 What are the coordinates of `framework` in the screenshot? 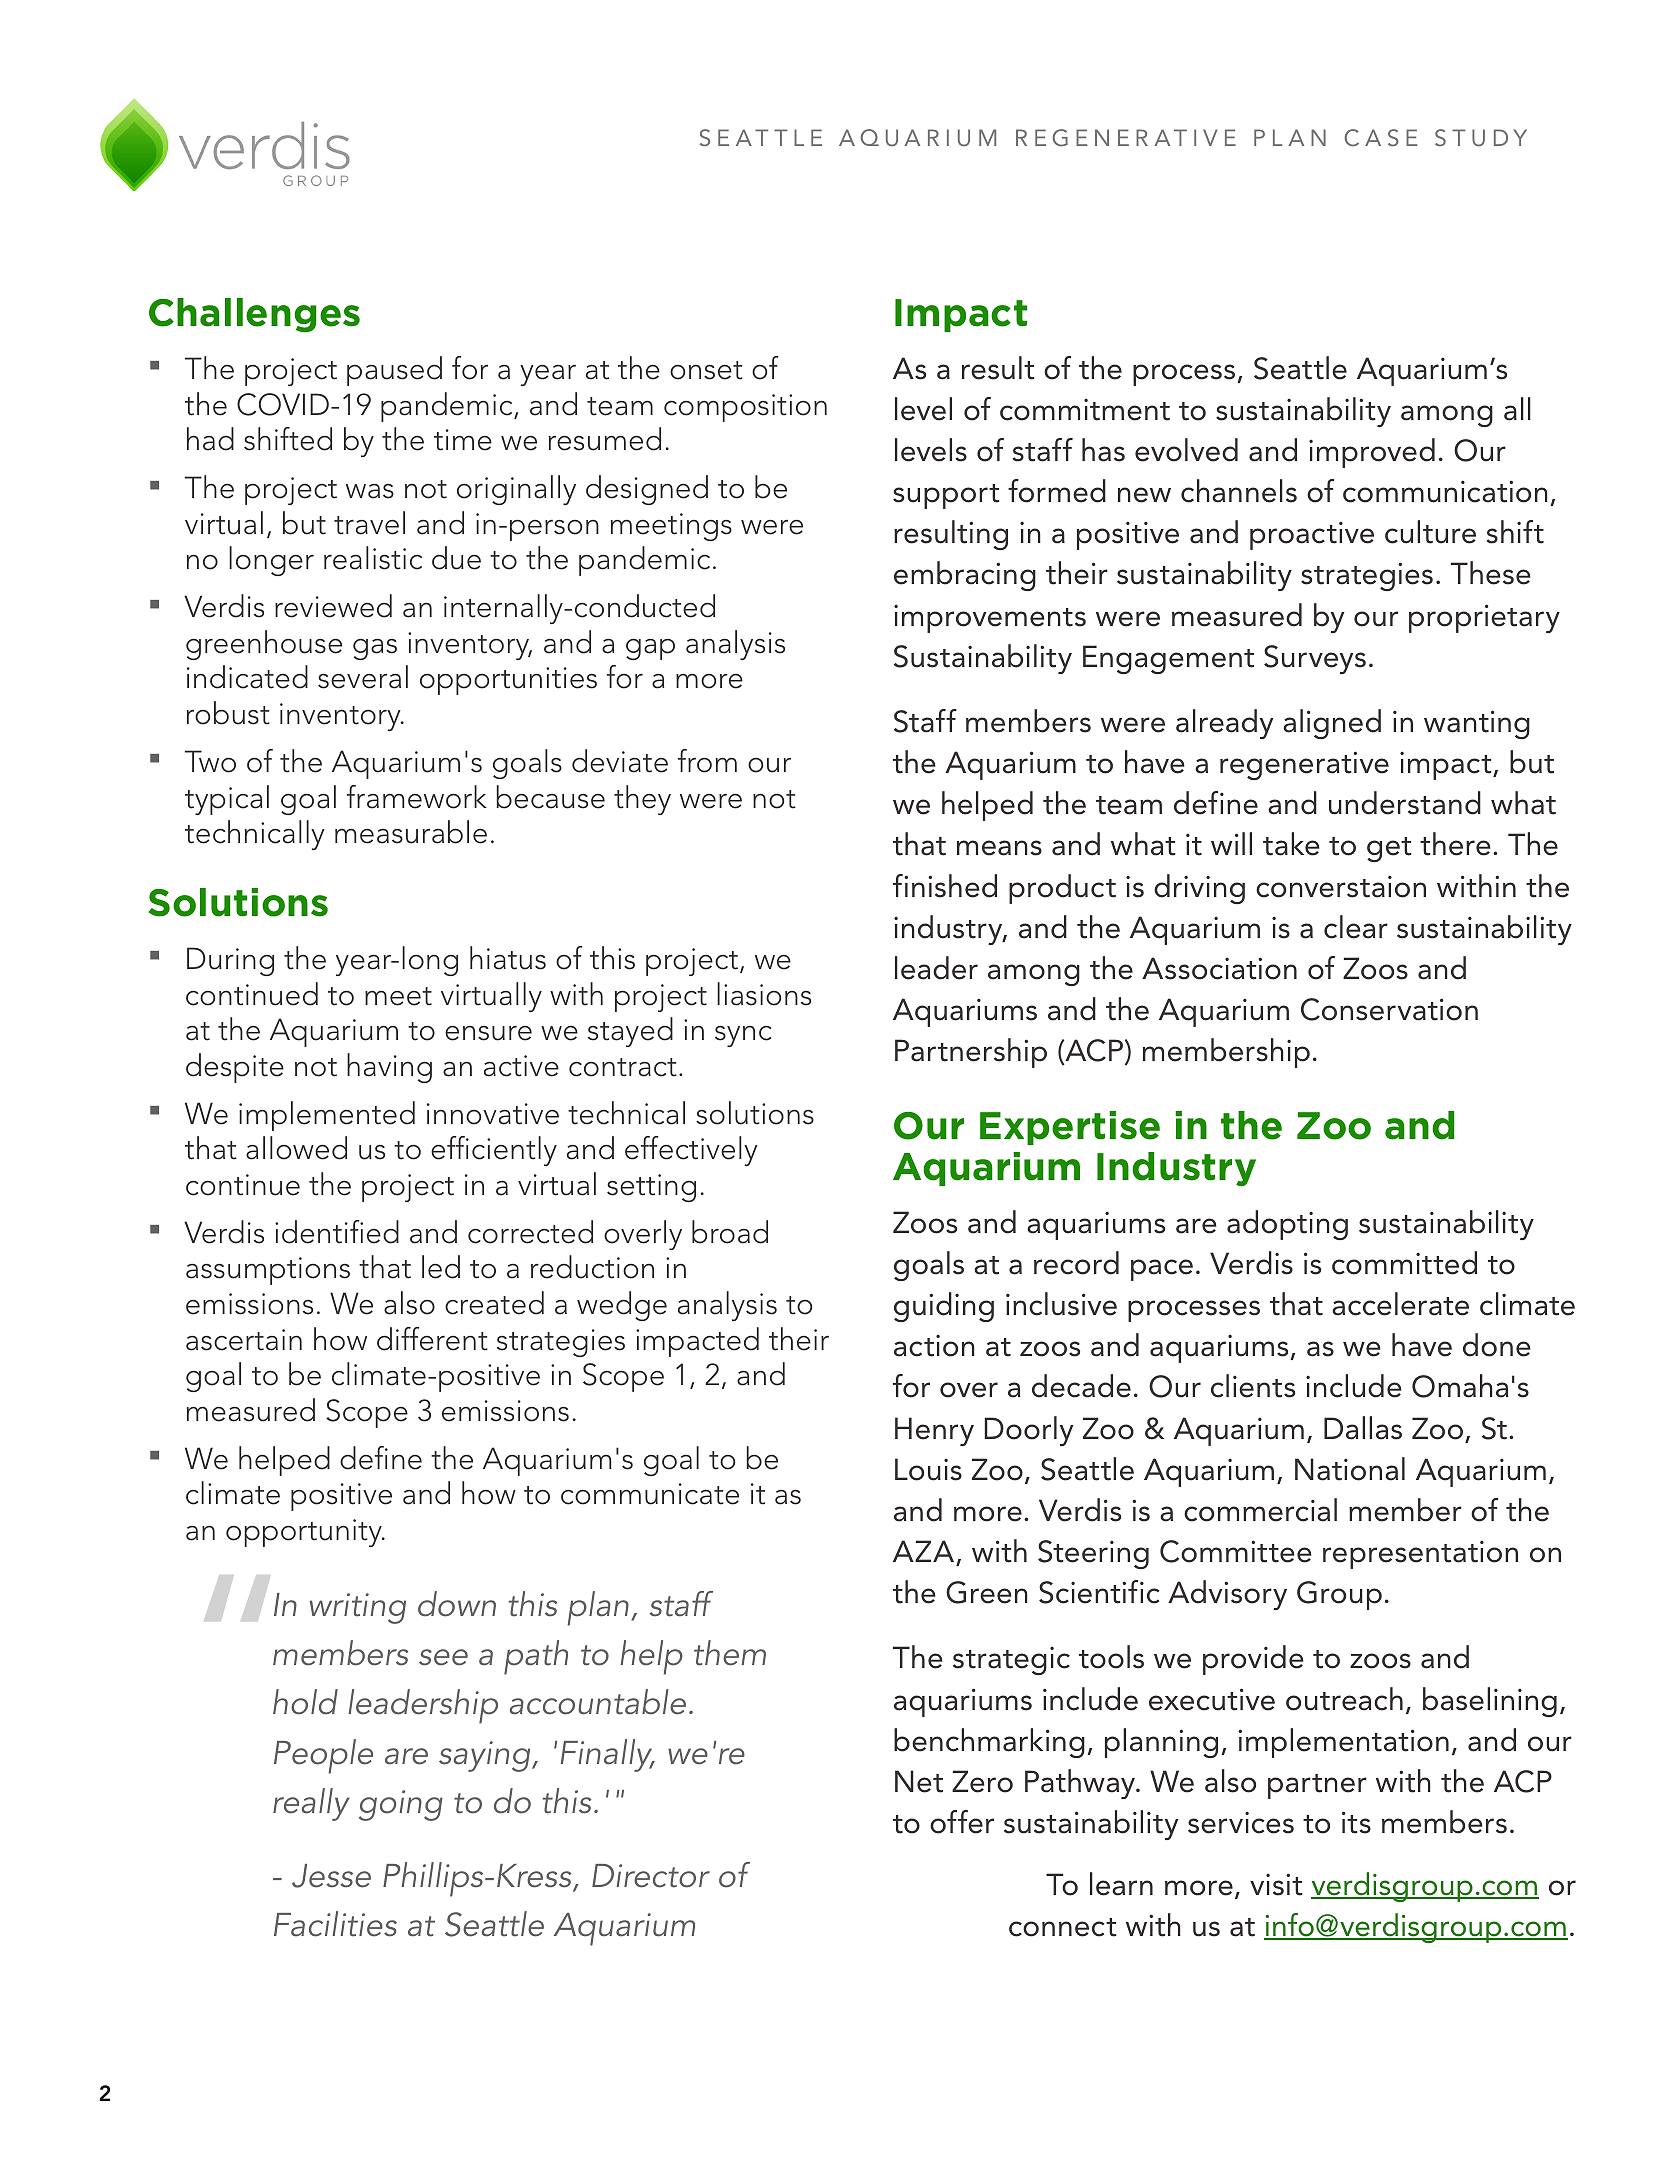 It's located at (417, 797).
